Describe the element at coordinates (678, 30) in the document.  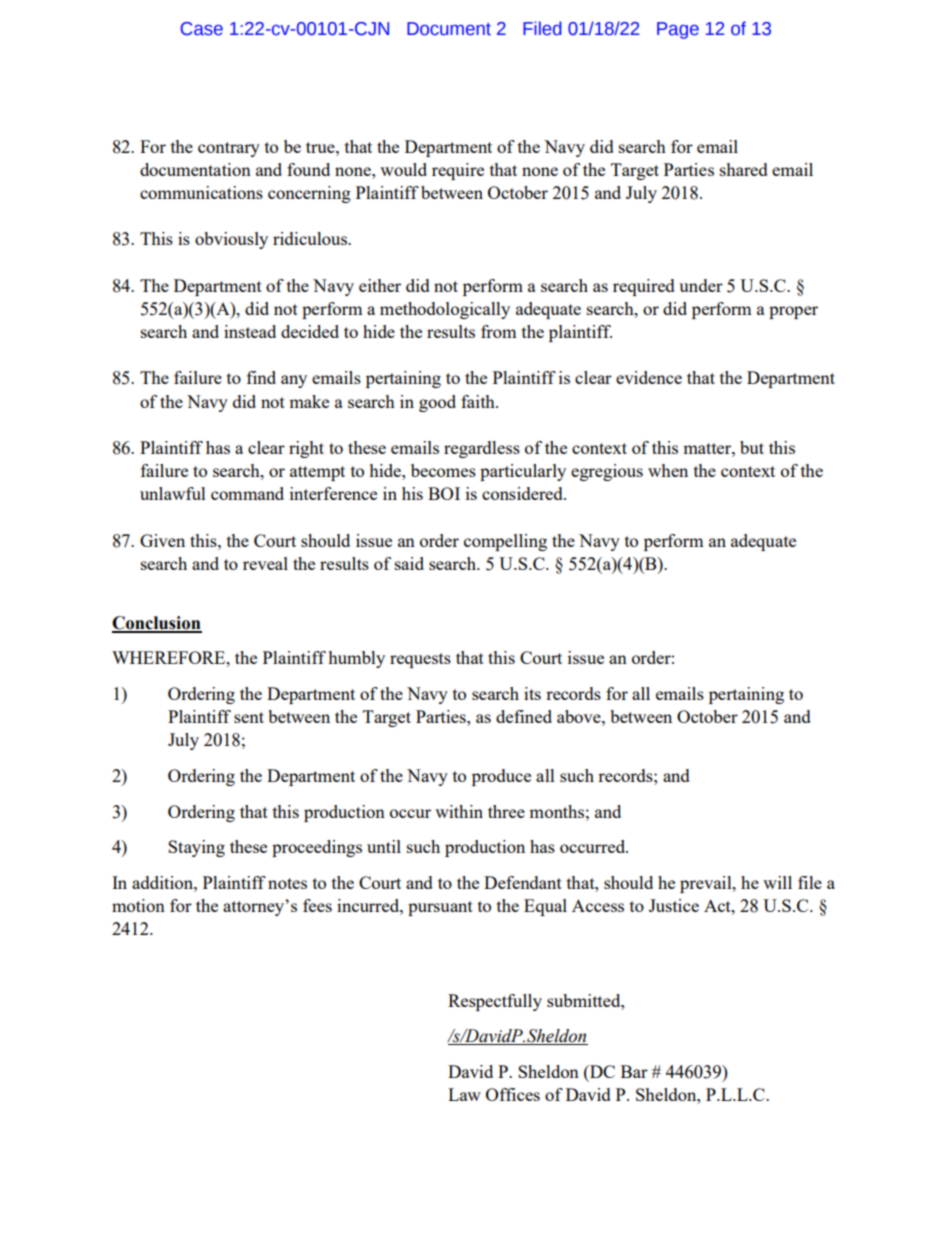
I see `Page` at that location.
